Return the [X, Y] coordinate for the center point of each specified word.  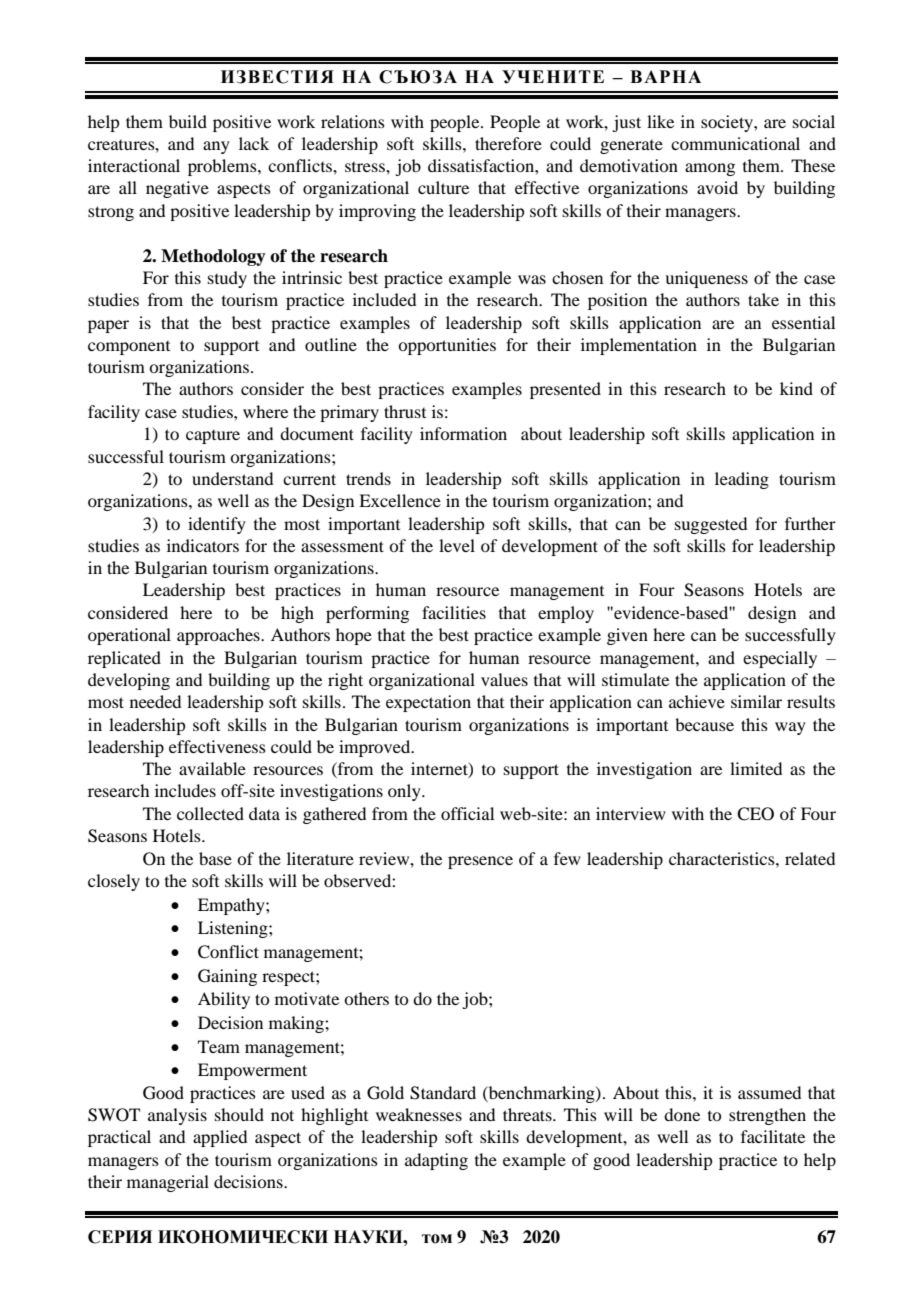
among [710, 169]
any [216, 147]
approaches [219, 636]
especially [780, 659]
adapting [436, 1161]
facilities [454, 612]
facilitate [773, 1136]
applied [220, 1138]
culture [443, 187]
